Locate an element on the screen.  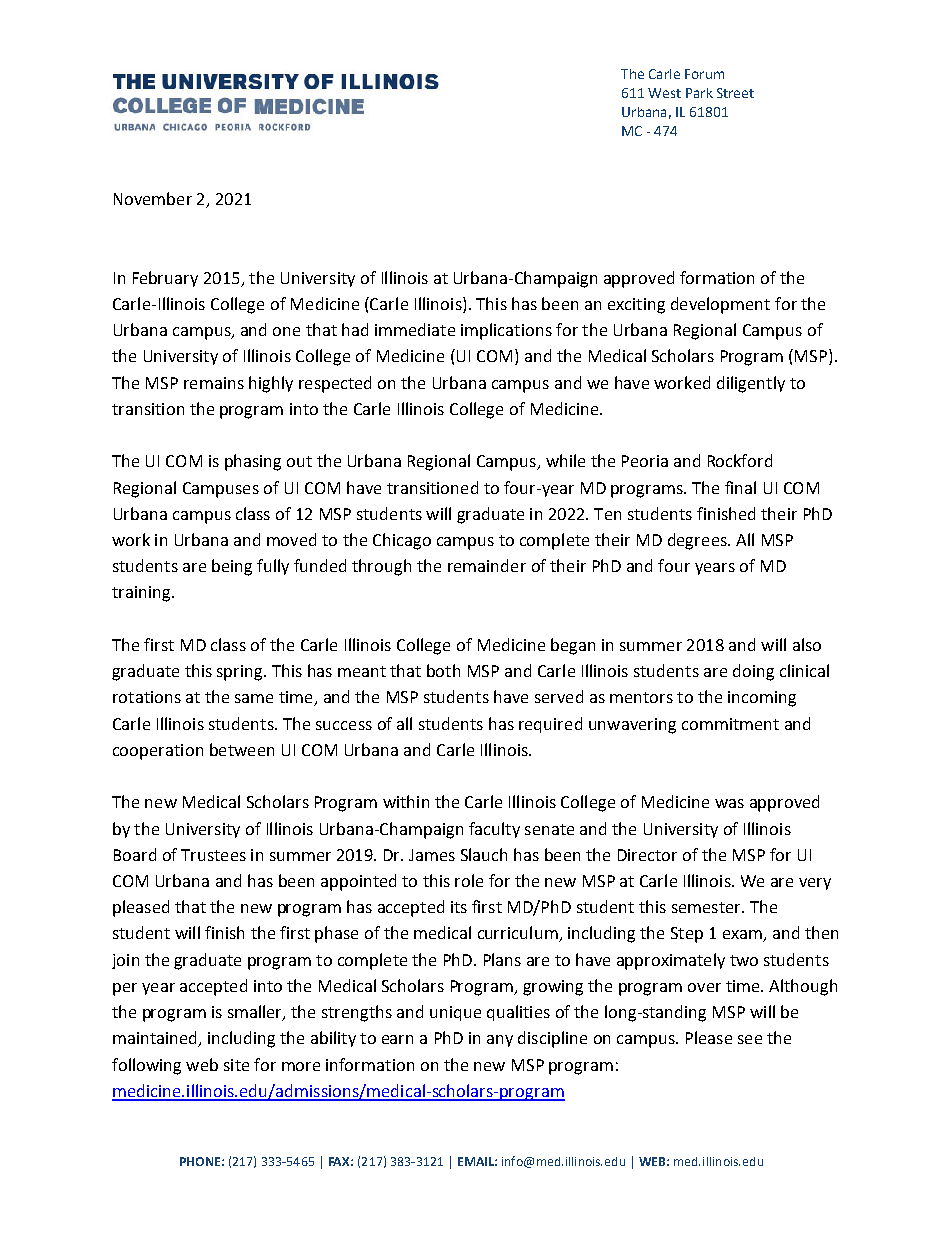
remainder is located at coordinates (487, 565).
